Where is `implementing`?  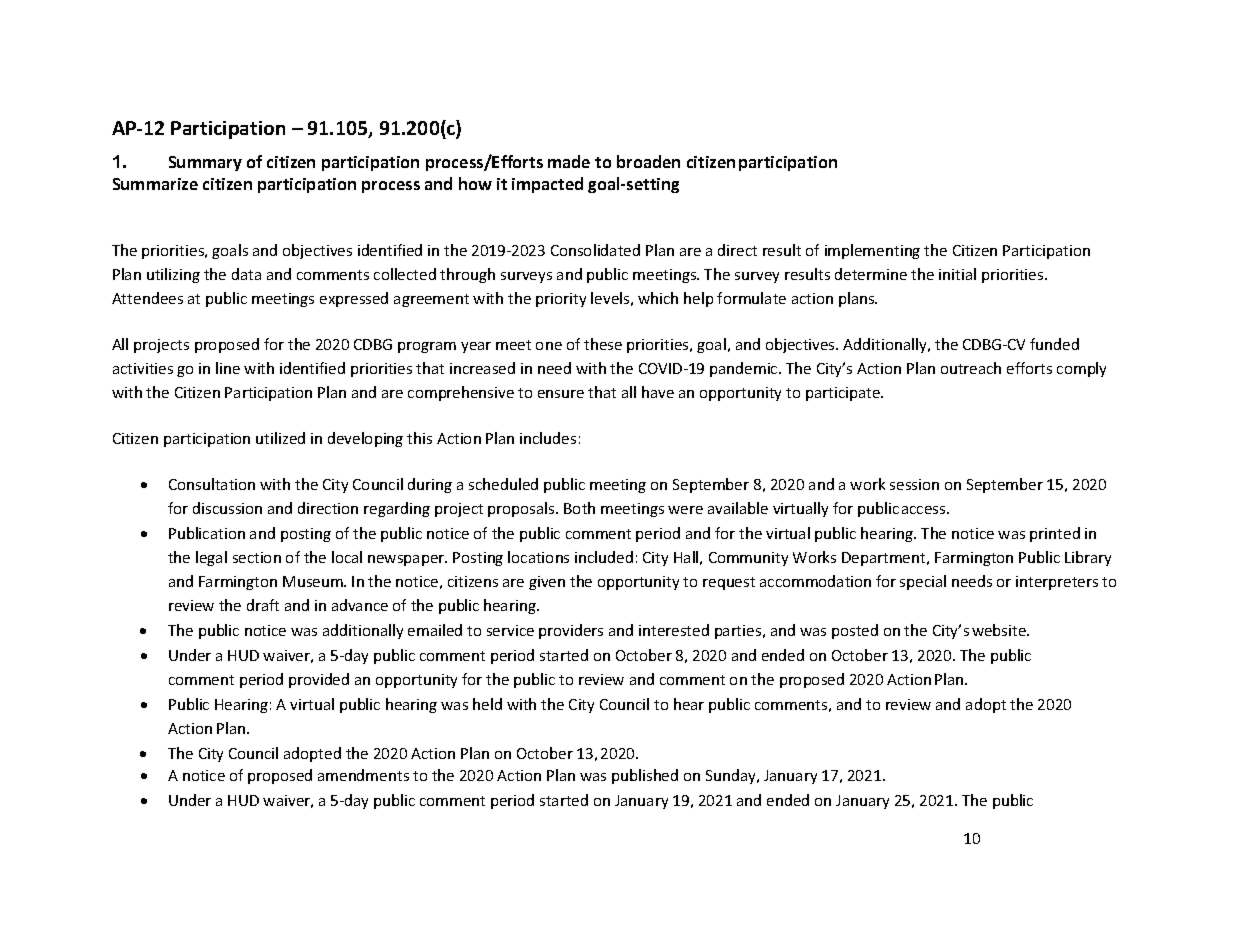
implementing is located at coordinates (872, 251).
